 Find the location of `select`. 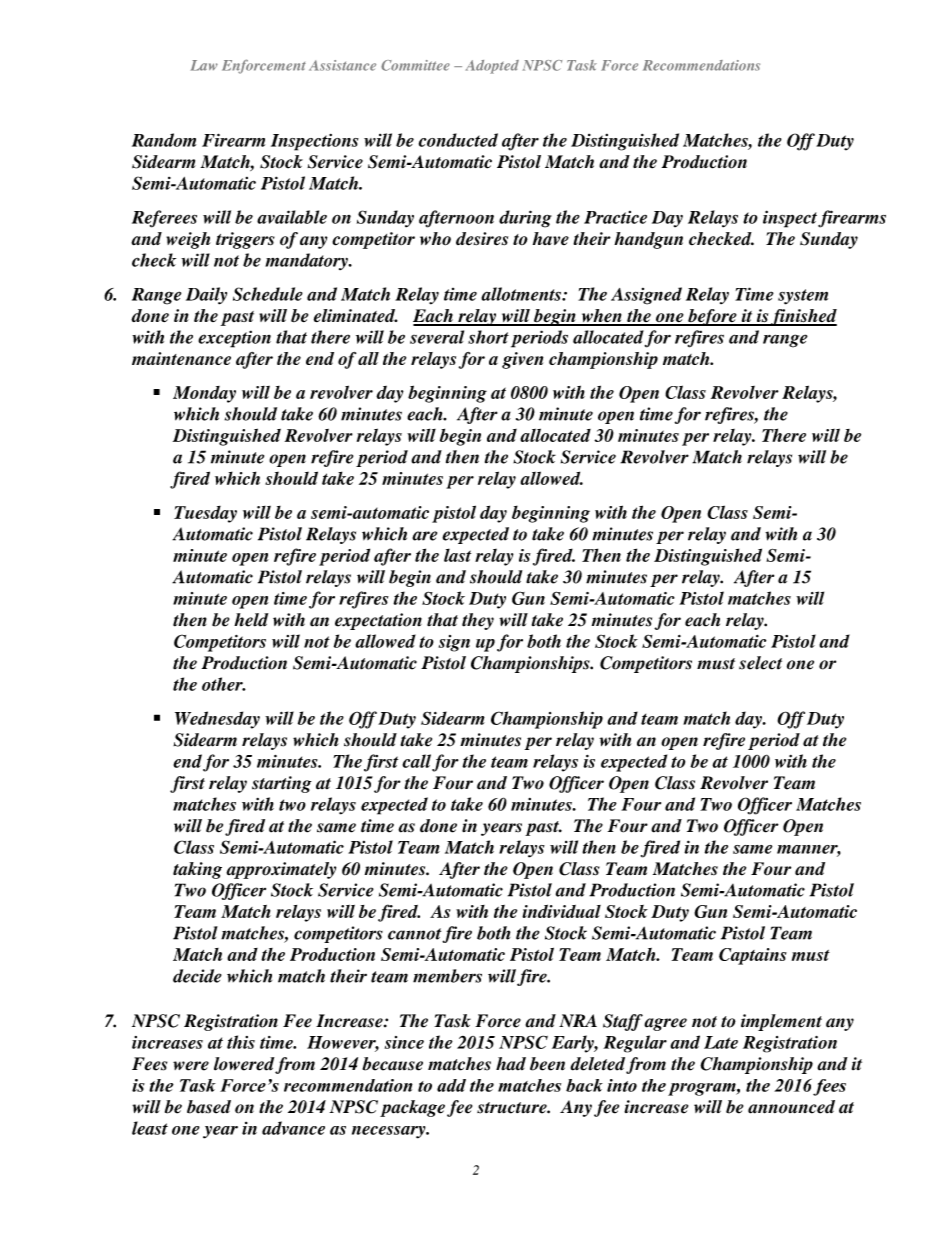

select is located at coordinates (760, 663).
